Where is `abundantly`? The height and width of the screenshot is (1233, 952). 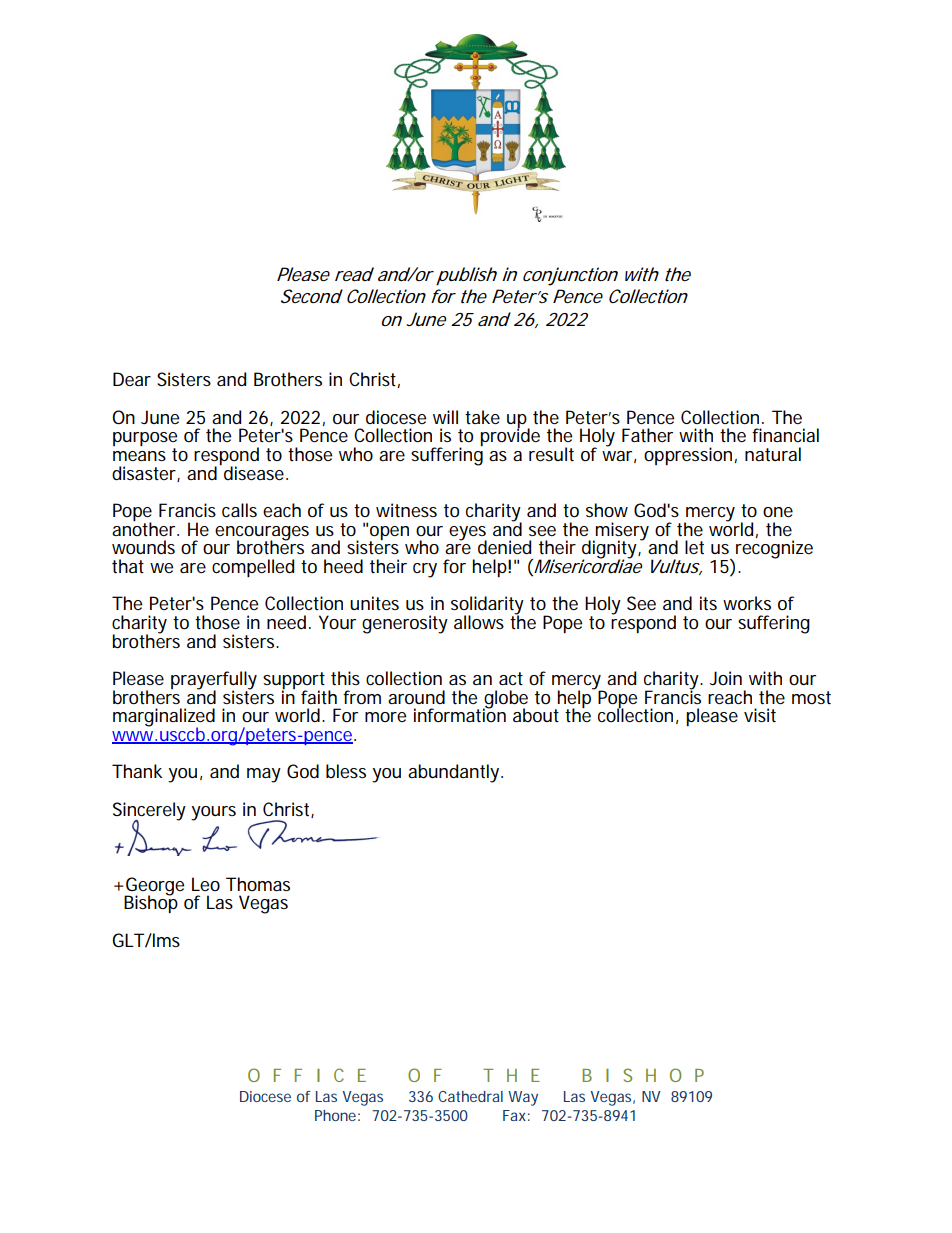 abundantly is located at coordinates (455, 773).
